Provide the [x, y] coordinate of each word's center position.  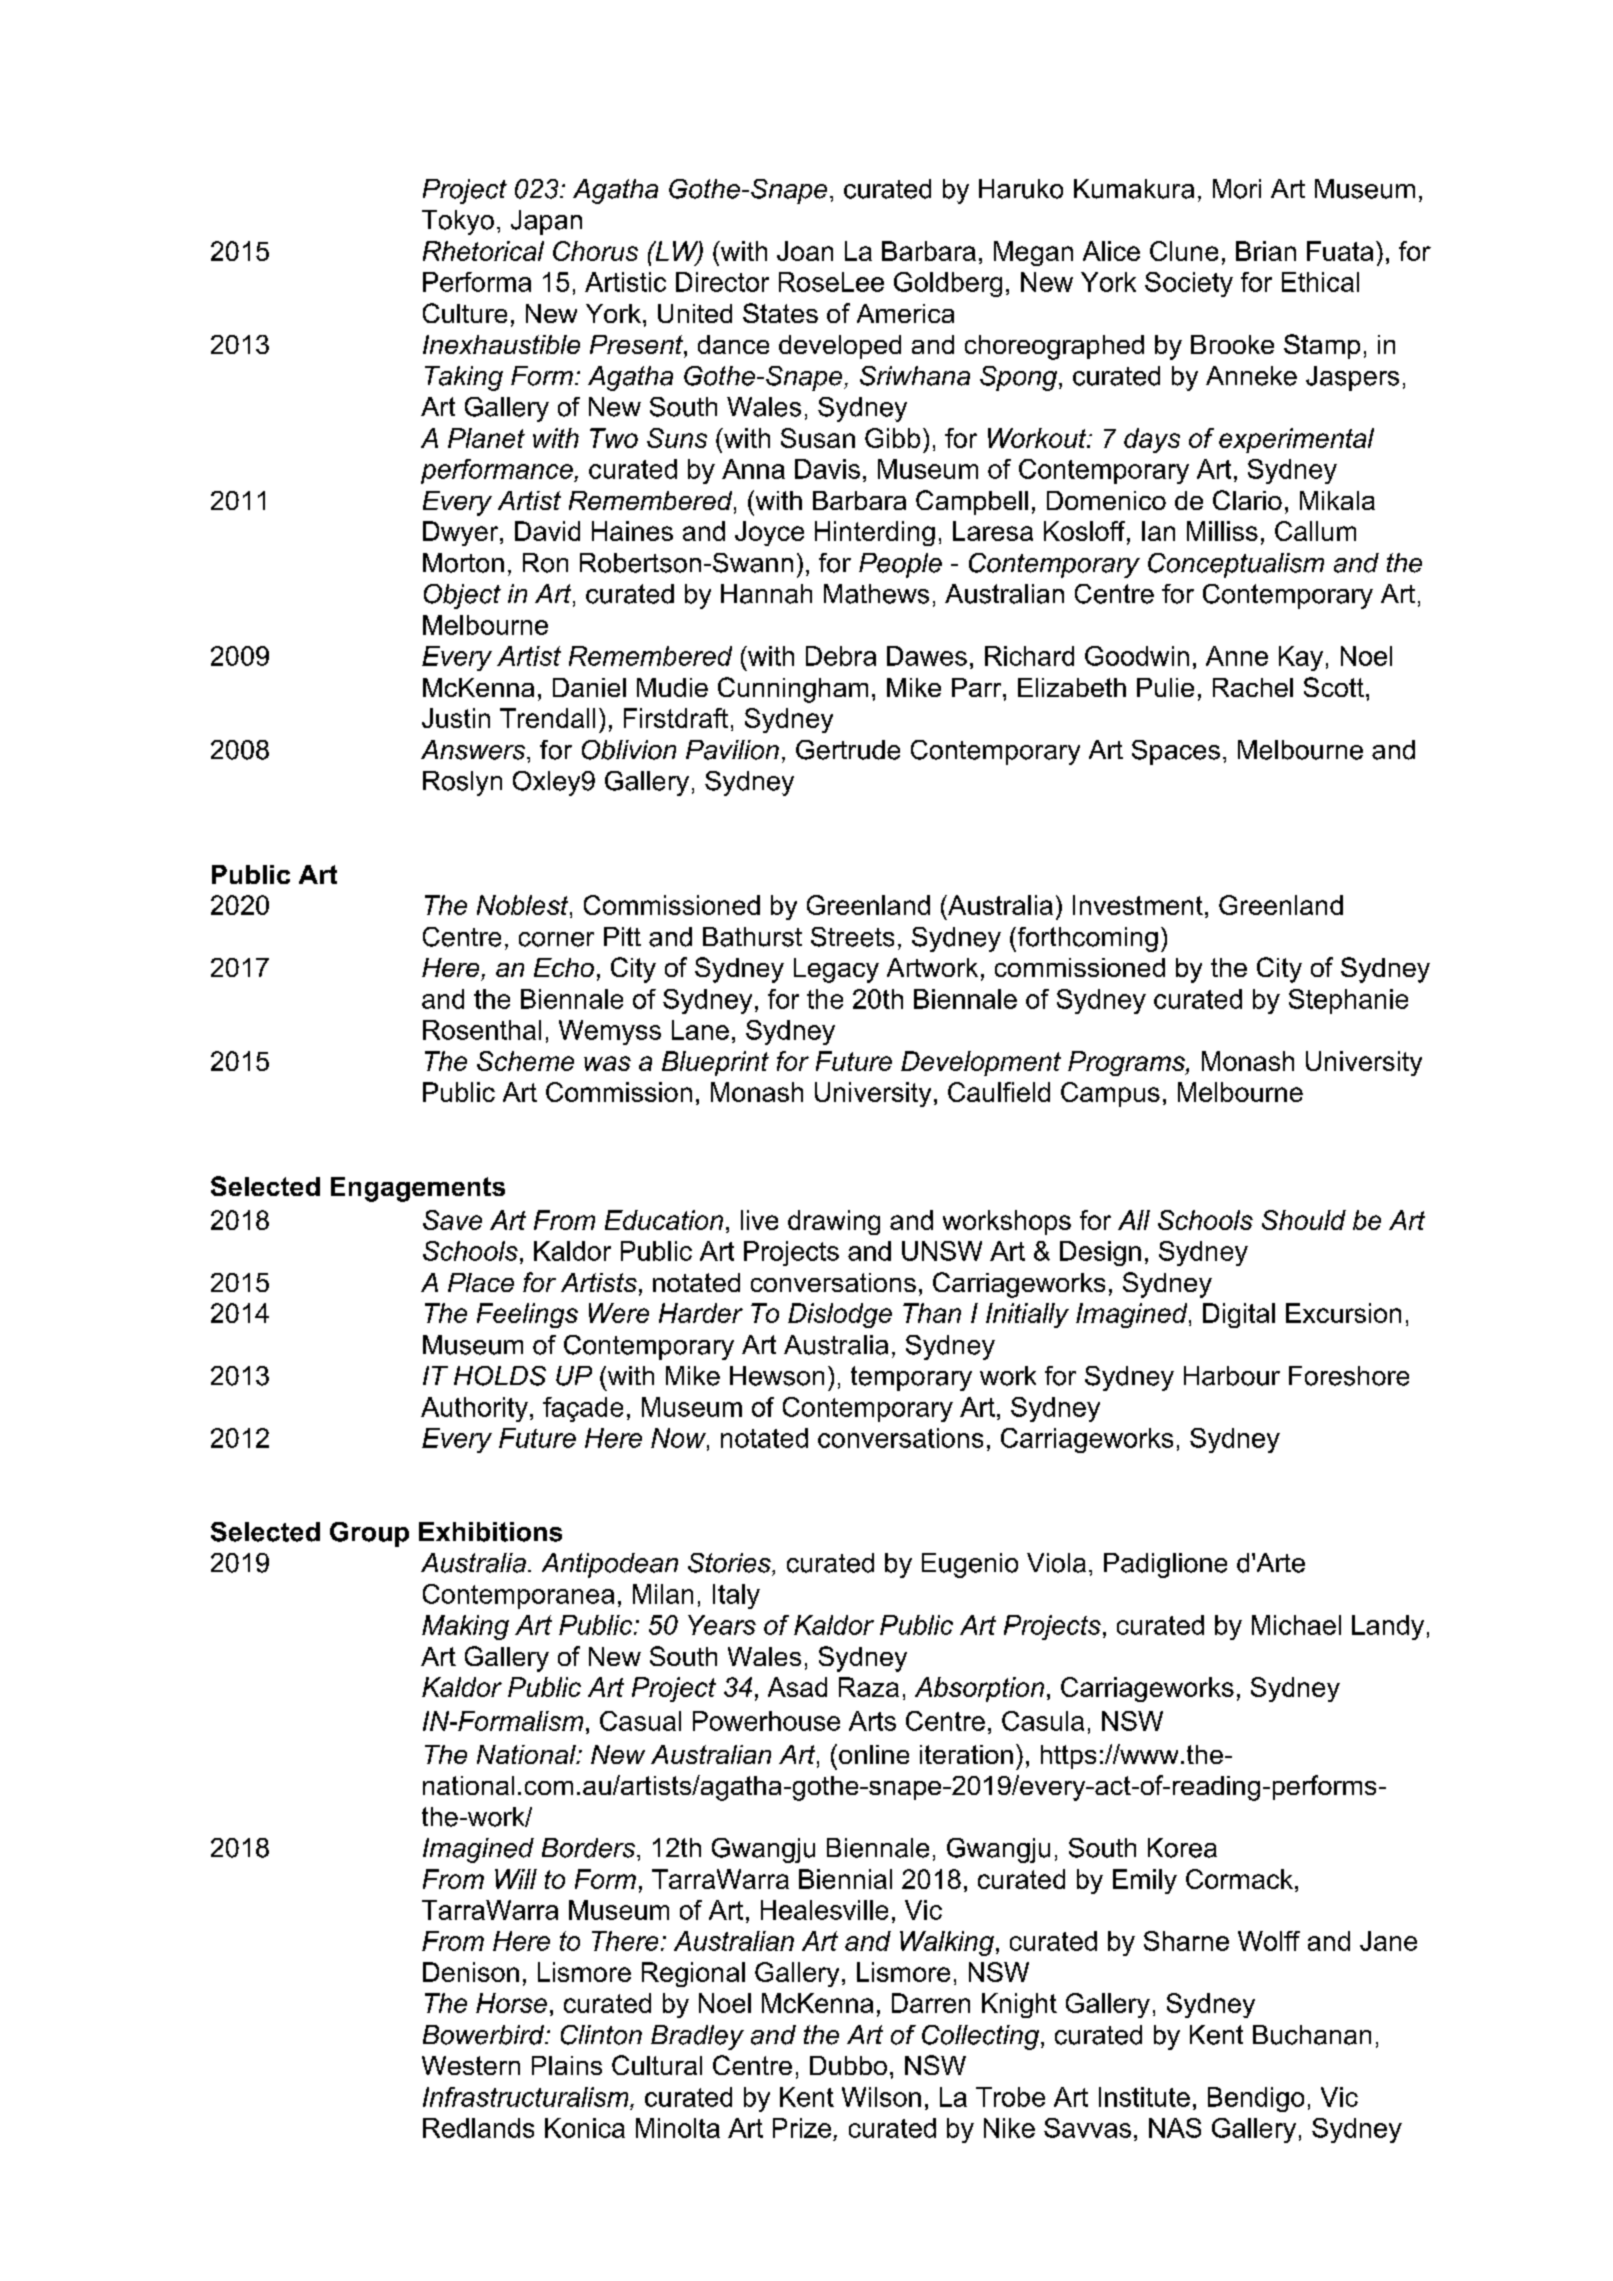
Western [471, 2065]
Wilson [881, 2097]
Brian [1266, 251]
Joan [805, 251]
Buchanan [1312, 2035]
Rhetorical [483, 251]
